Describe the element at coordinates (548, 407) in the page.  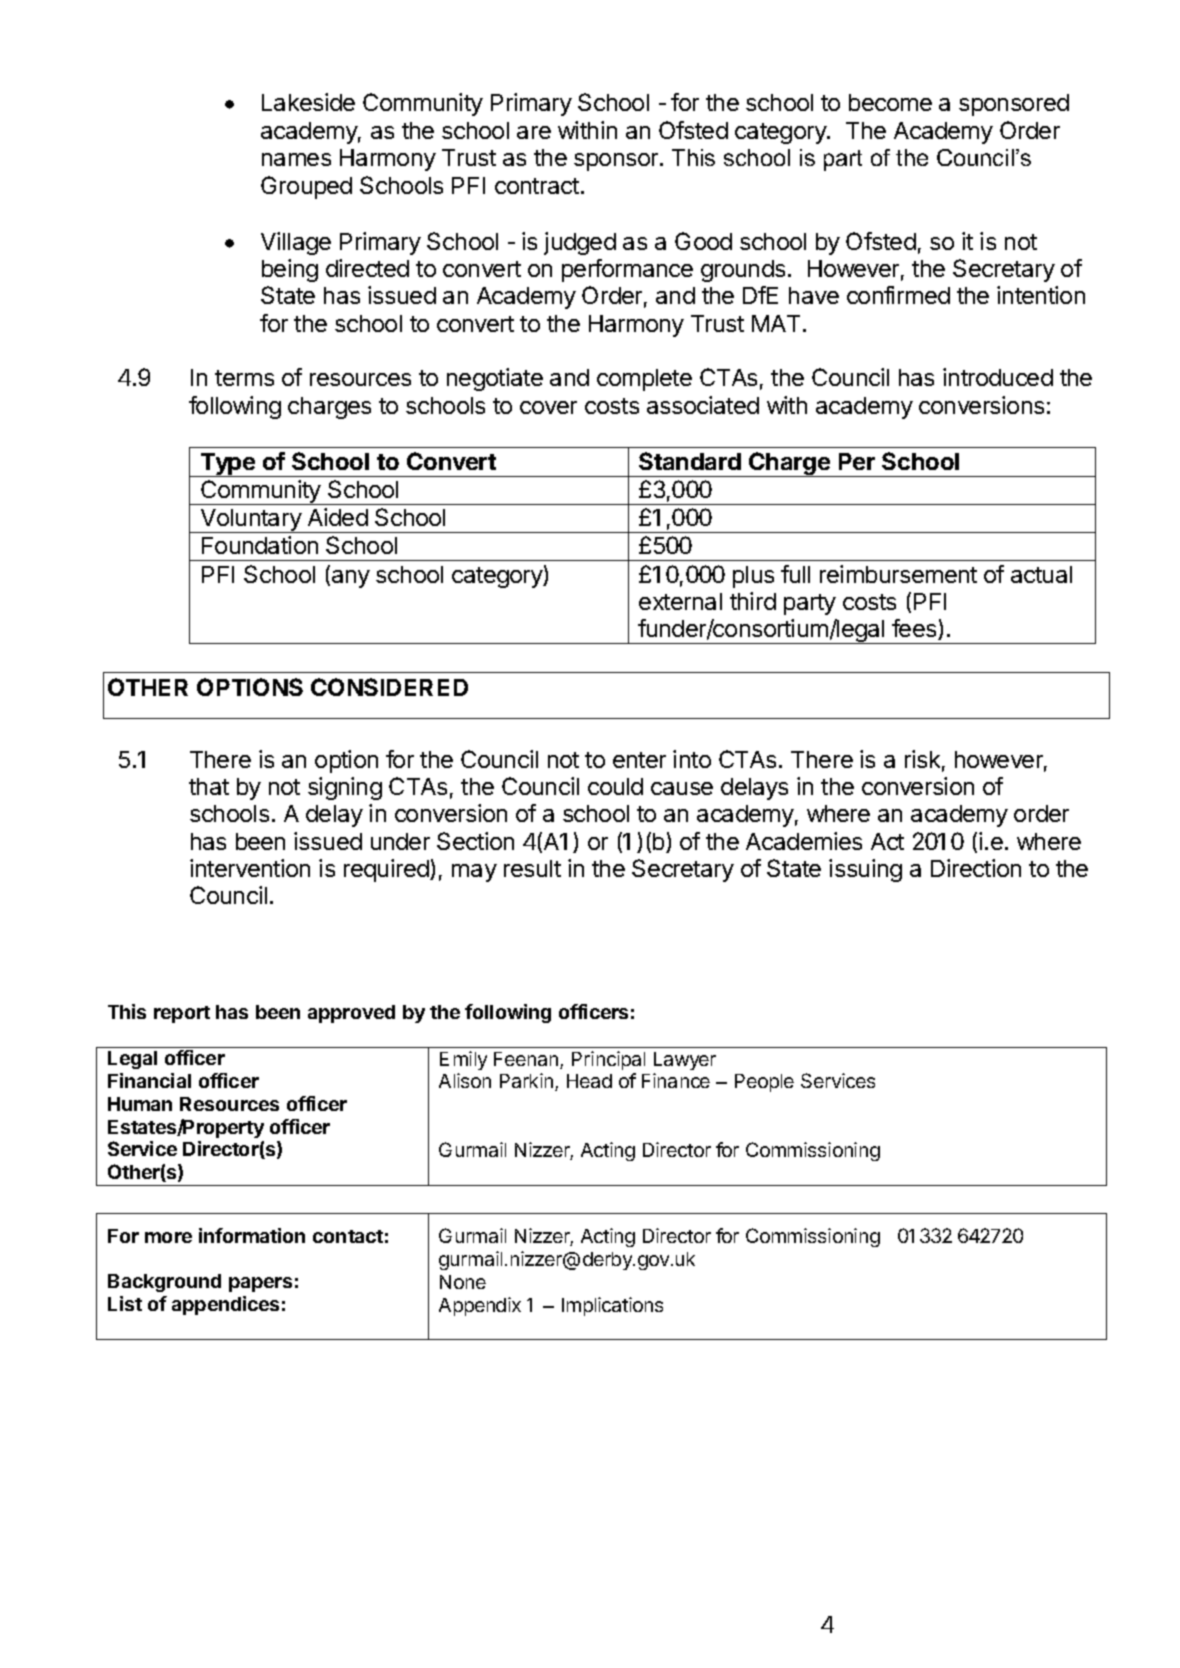
I see `cover` at that location.
